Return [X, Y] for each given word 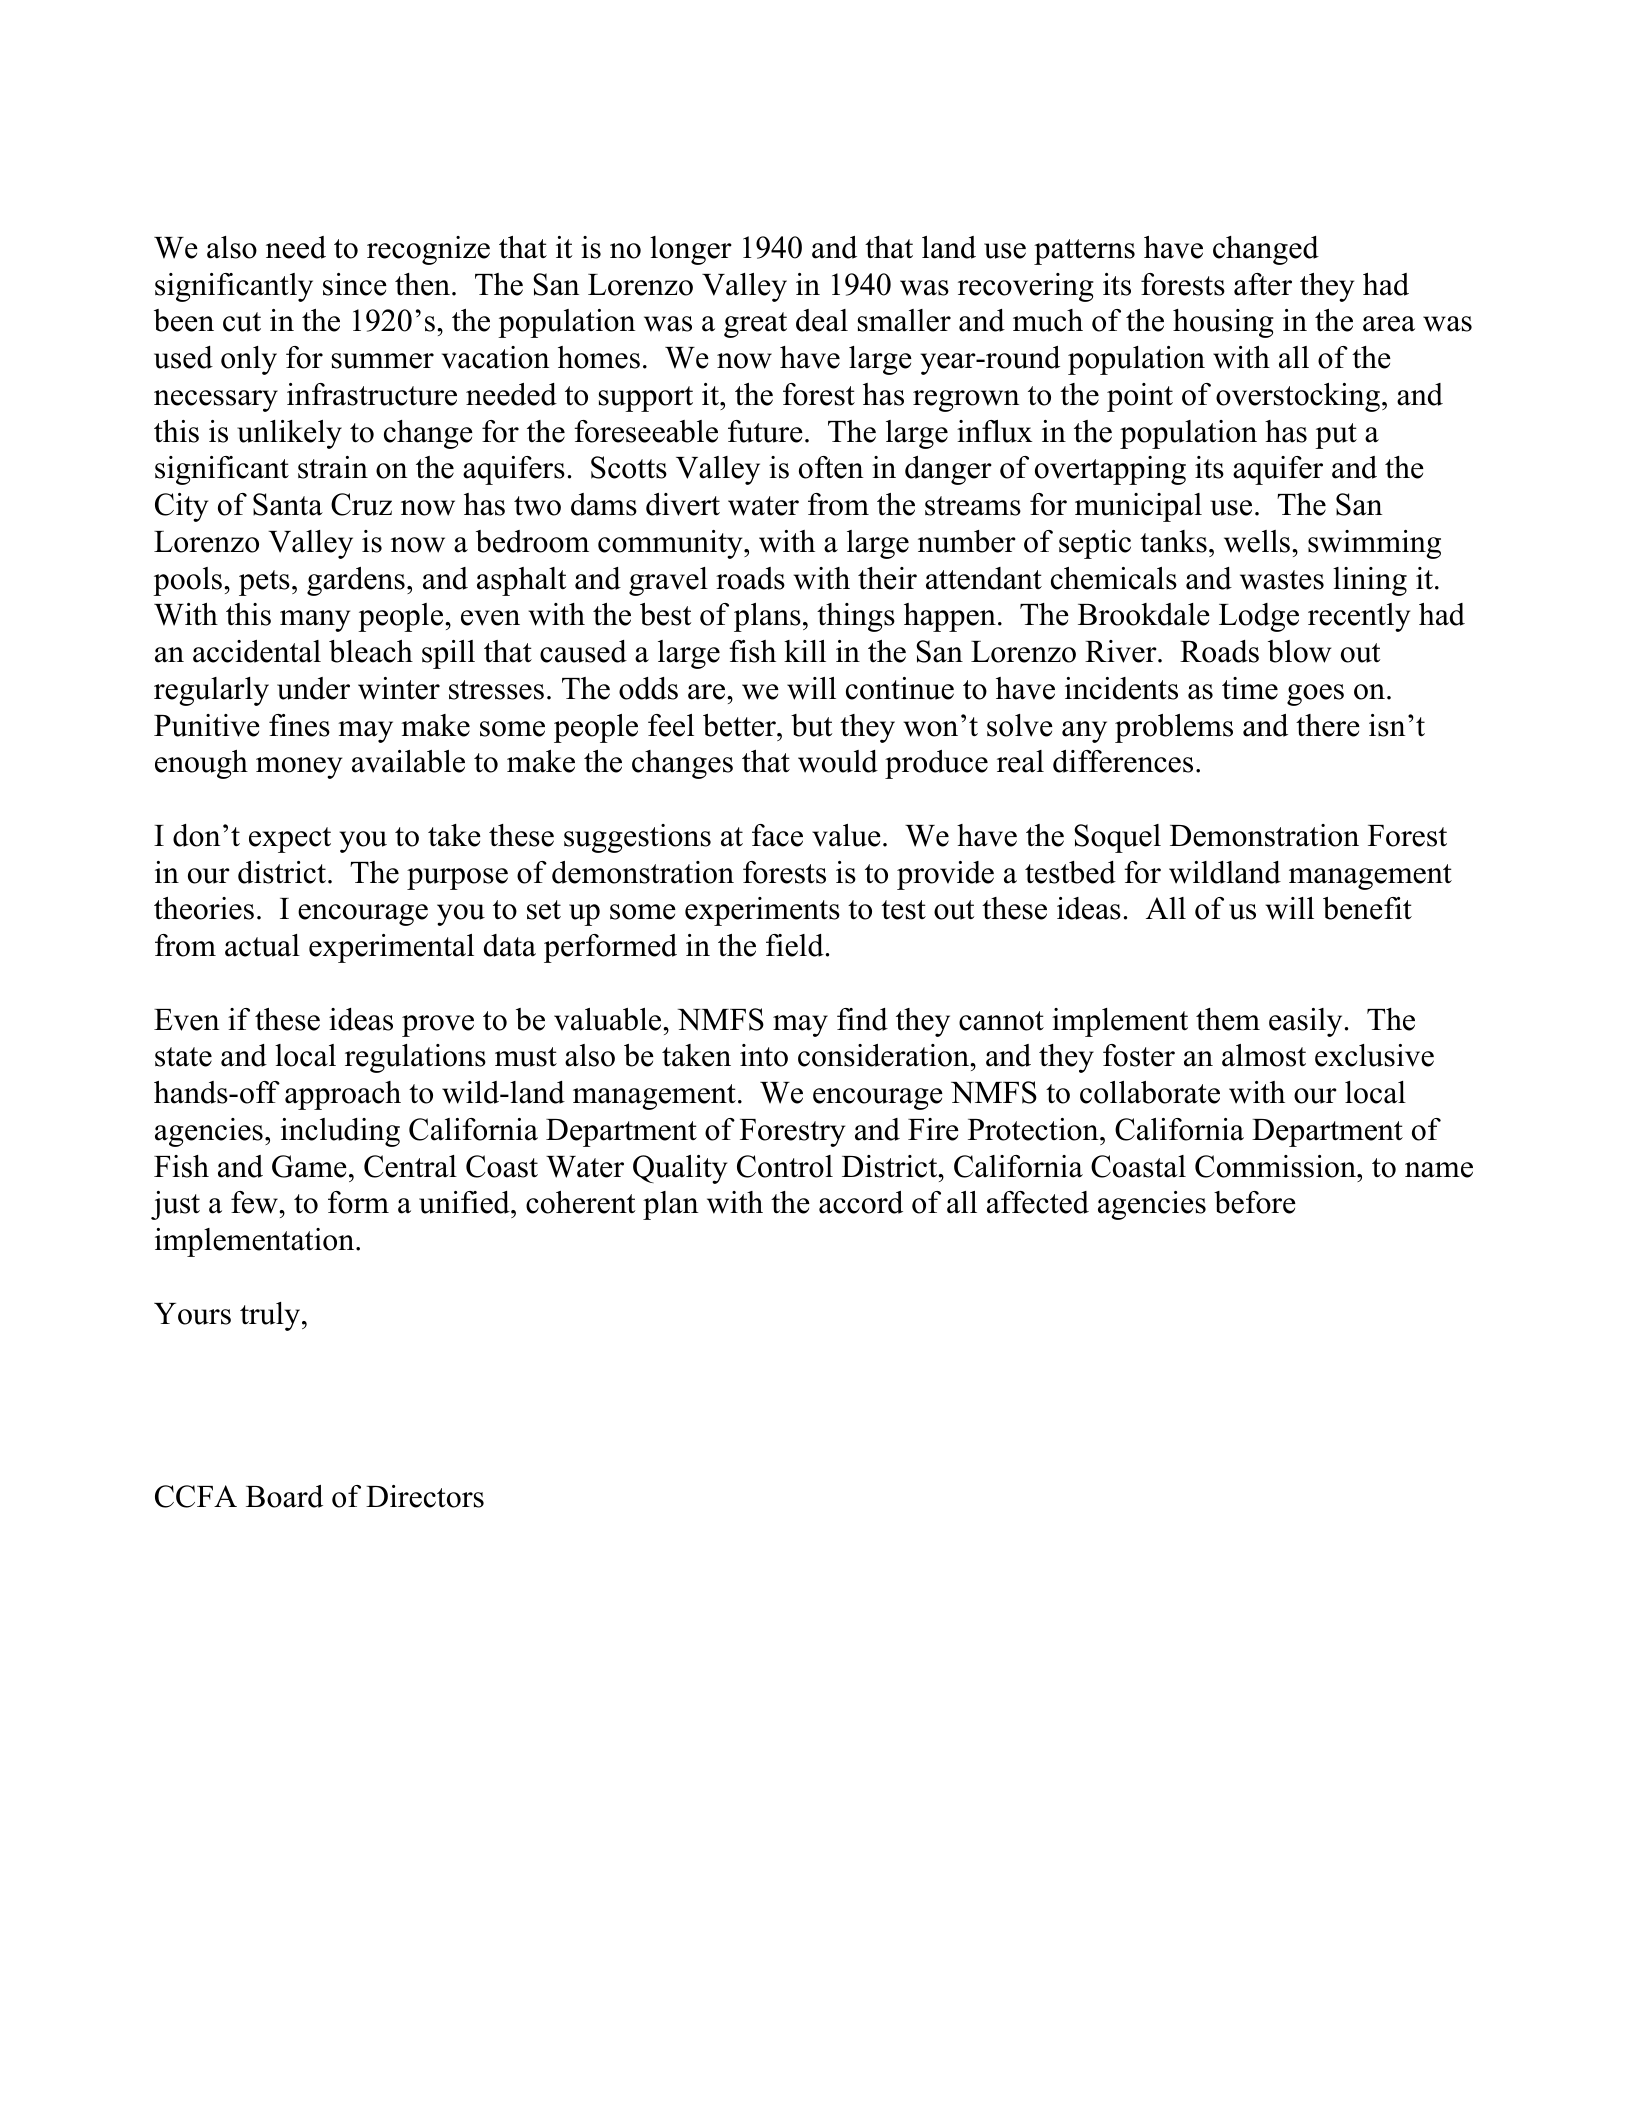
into [764, 1055]
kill [805, 651]
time [1250, 688]
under [313, 688]
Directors [425, 1496]
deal [822, 320]
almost [1264, 1055]
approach [343, 1095]
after [1263, 284]
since [355, 284]
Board [284, 1496]
